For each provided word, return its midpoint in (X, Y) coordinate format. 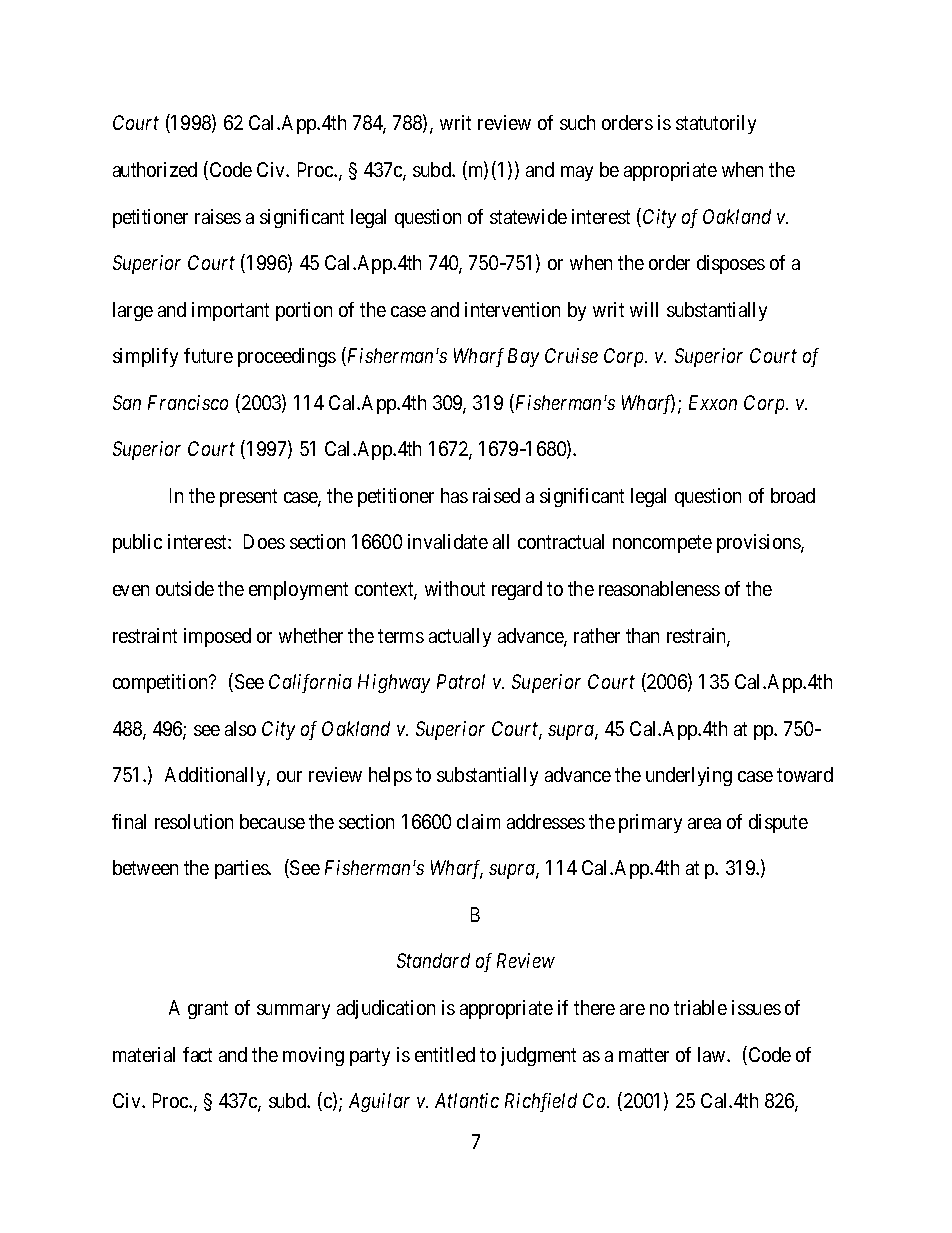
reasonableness (659, 588)
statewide (528, 216)
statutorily (716, 124)
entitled (445, 1054)
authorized (155, 169)
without (455, 588)
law (713, 1054)
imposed (217, 637)
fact (197, 1054)
